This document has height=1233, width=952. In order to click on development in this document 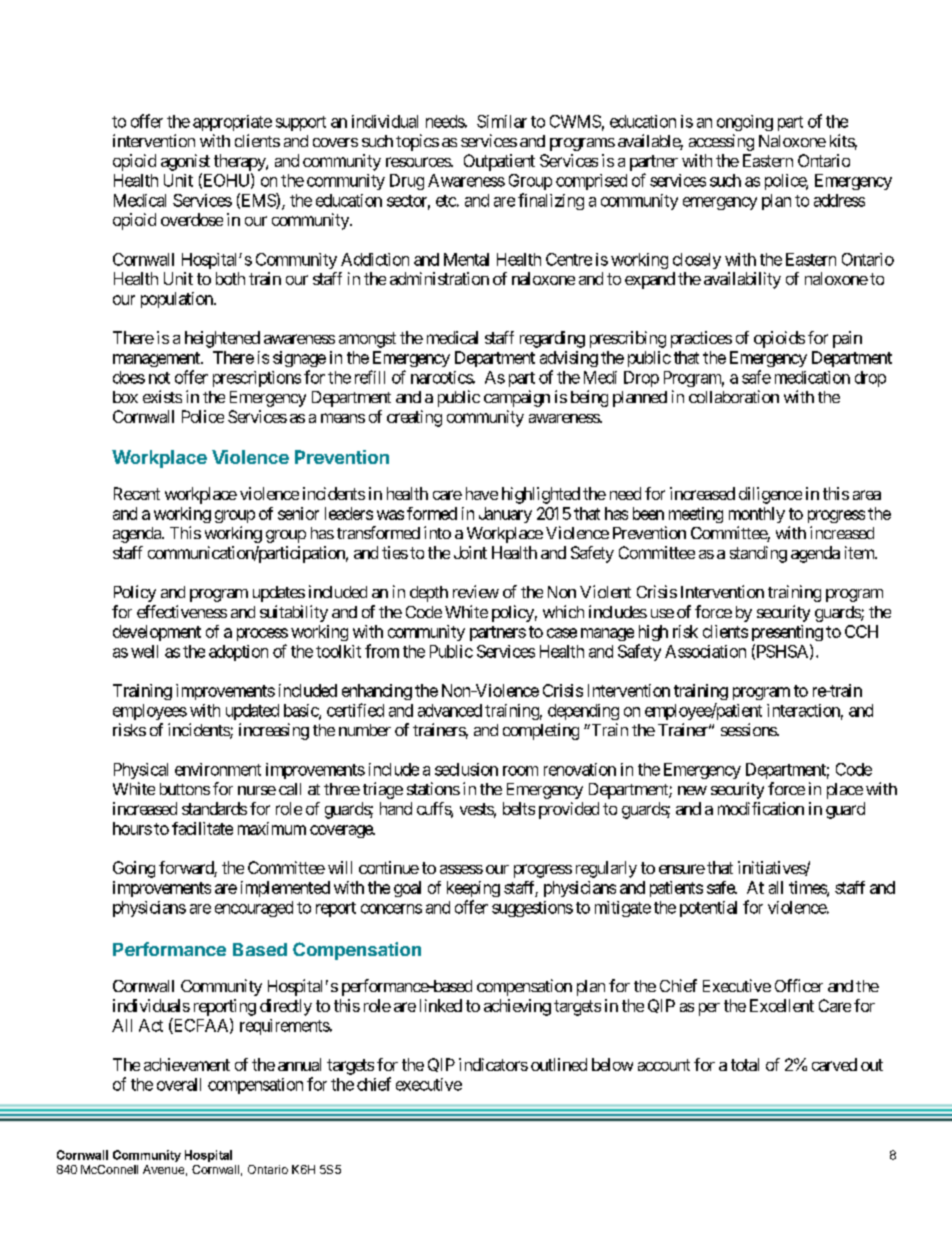, I will do `click(157, 633)`.
